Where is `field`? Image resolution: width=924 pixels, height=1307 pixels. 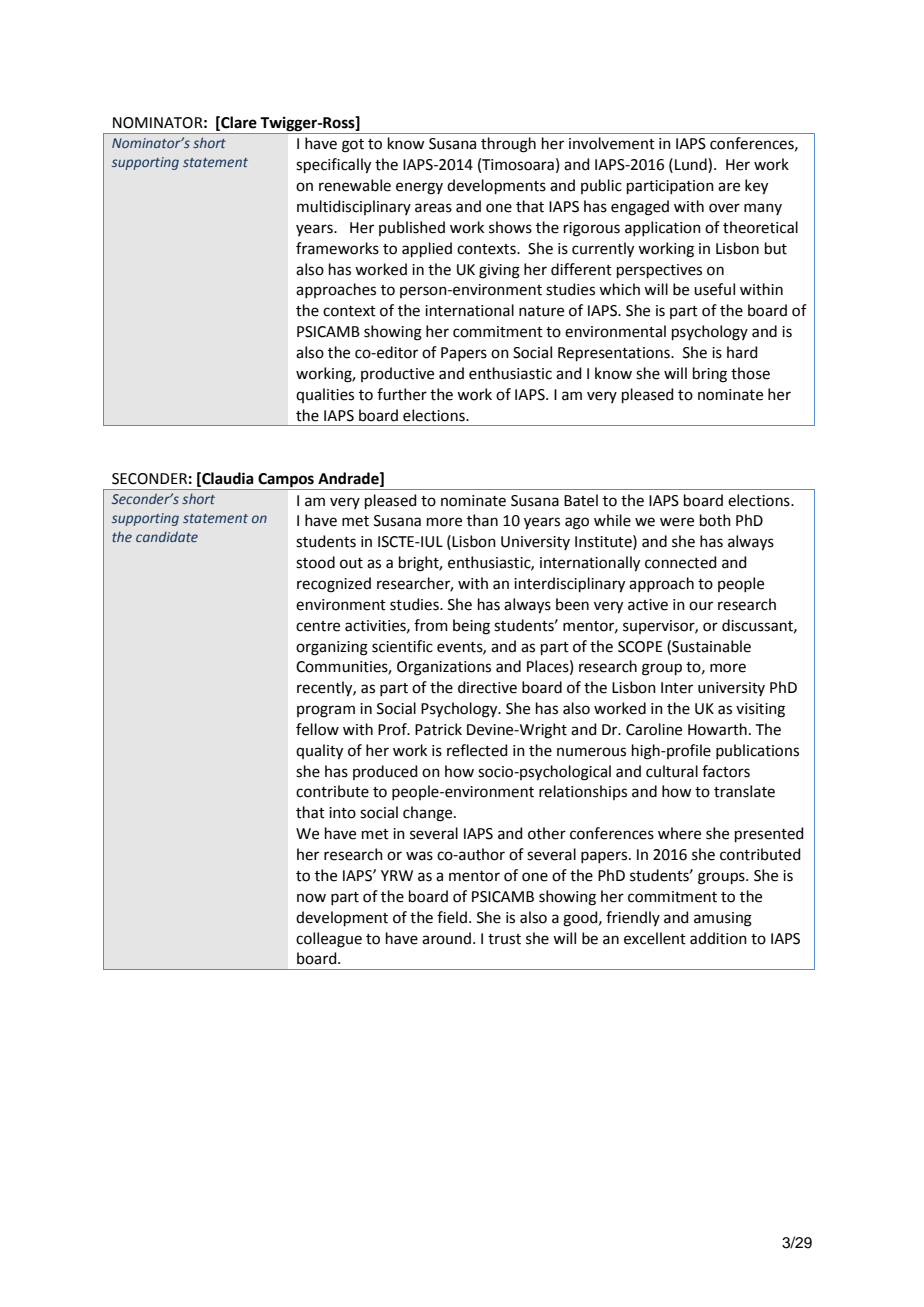
field is located at coordinates (452, 917).
